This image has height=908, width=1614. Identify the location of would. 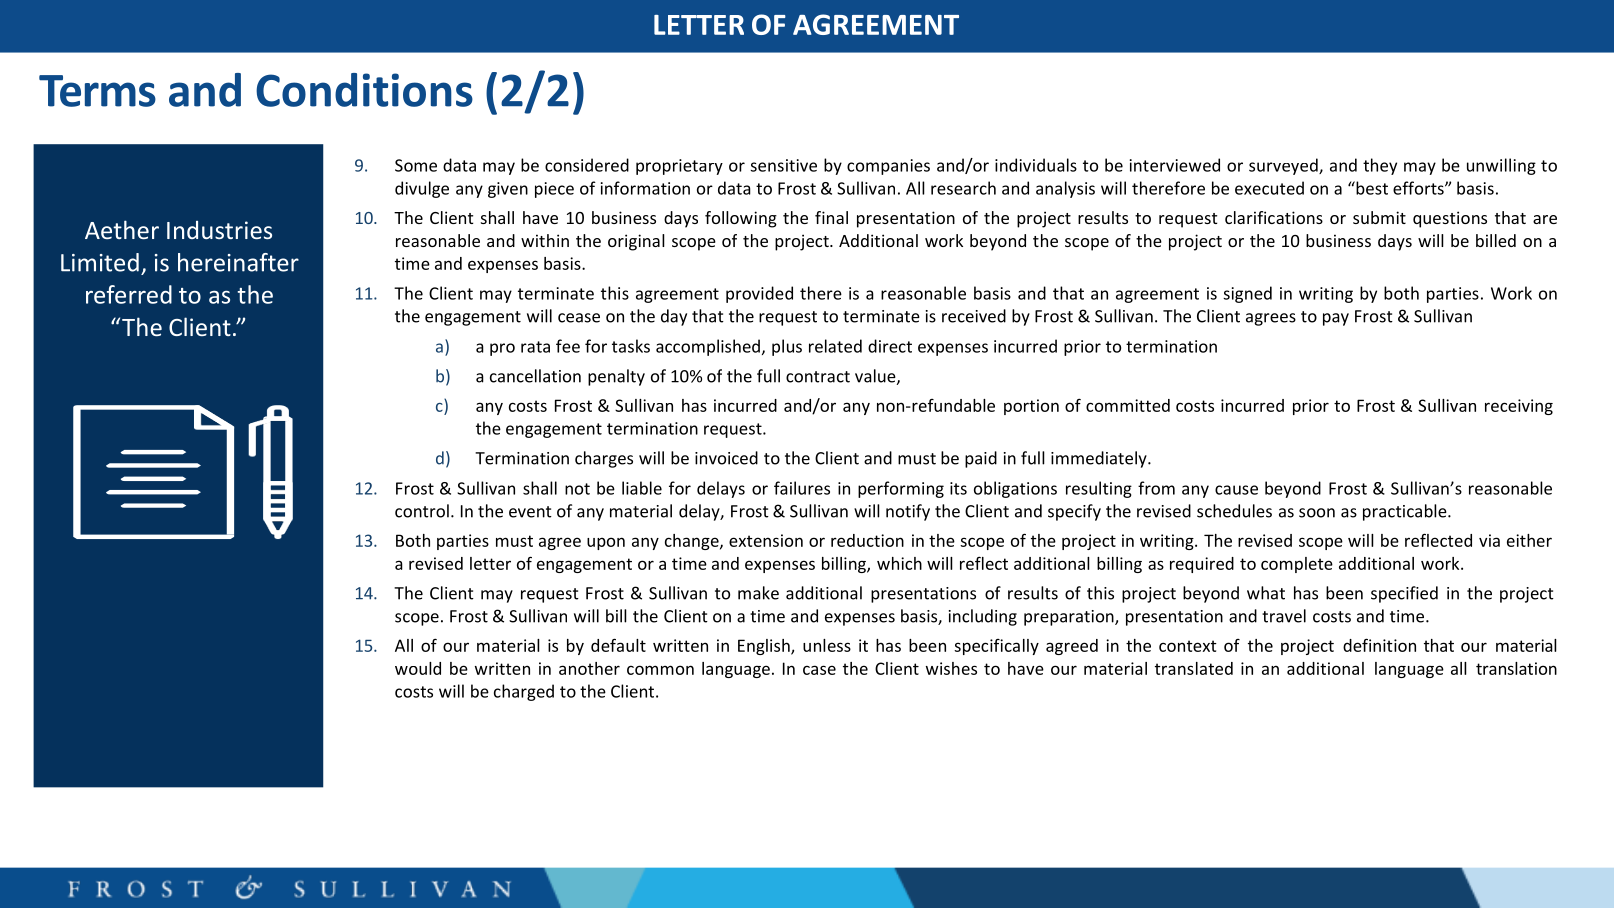
(418, 668).
